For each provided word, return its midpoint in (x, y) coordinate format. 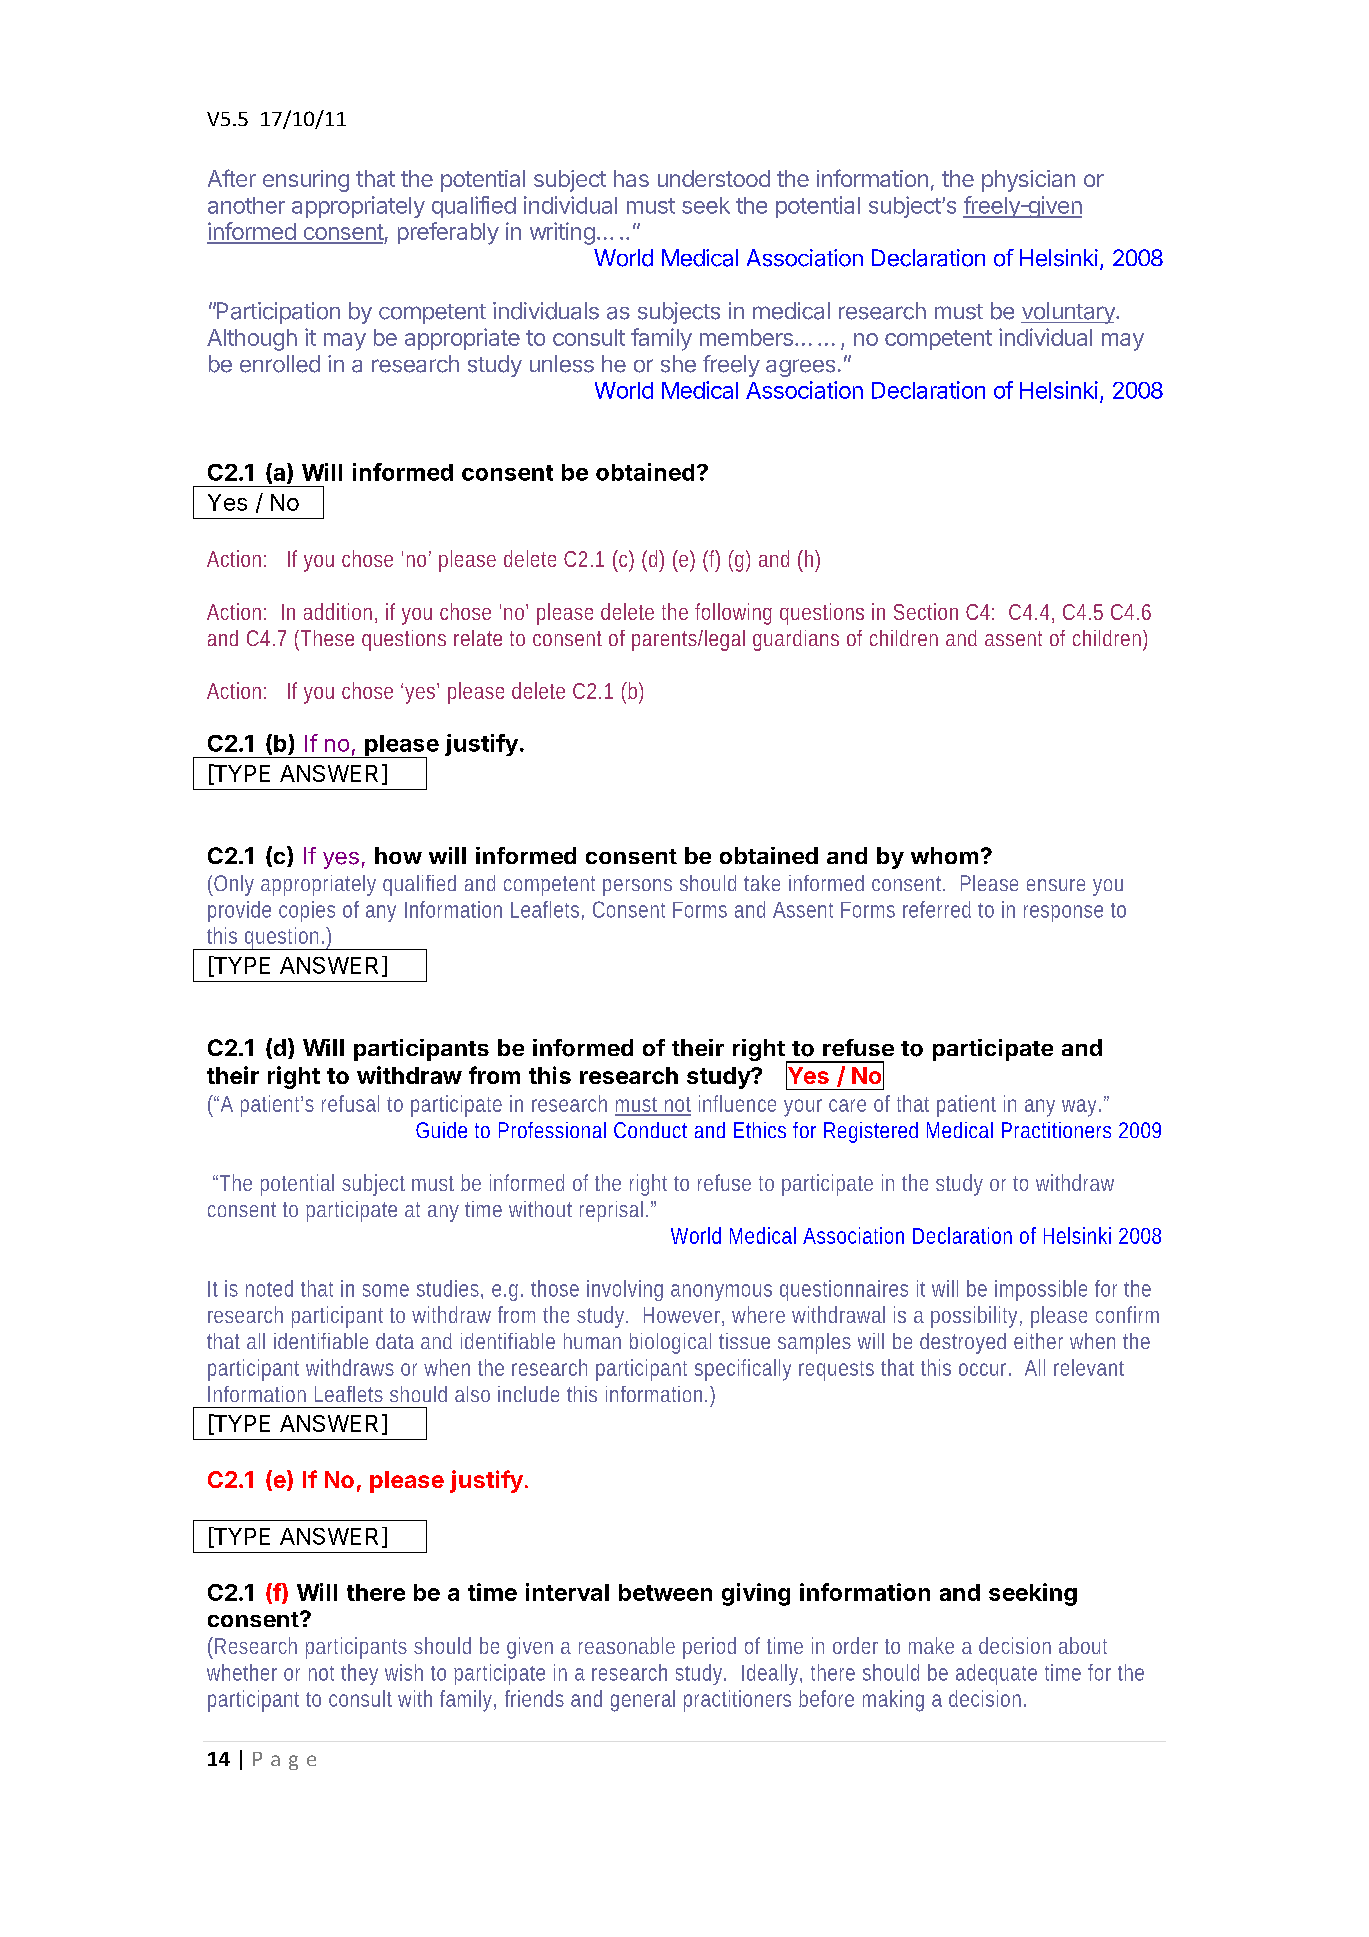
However (682, 1315)
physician (1028, 181)
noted (269, 1288)
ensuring (306, 181)
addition (338, 611)
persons (637, 887)
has (631, 178)
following (733, 614)
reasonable (627, 1645)
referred (937, 909)
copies (307, 911)
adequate (996, 1674)
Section (926, 611)
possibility (974, 1317)
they (359, 1674)
